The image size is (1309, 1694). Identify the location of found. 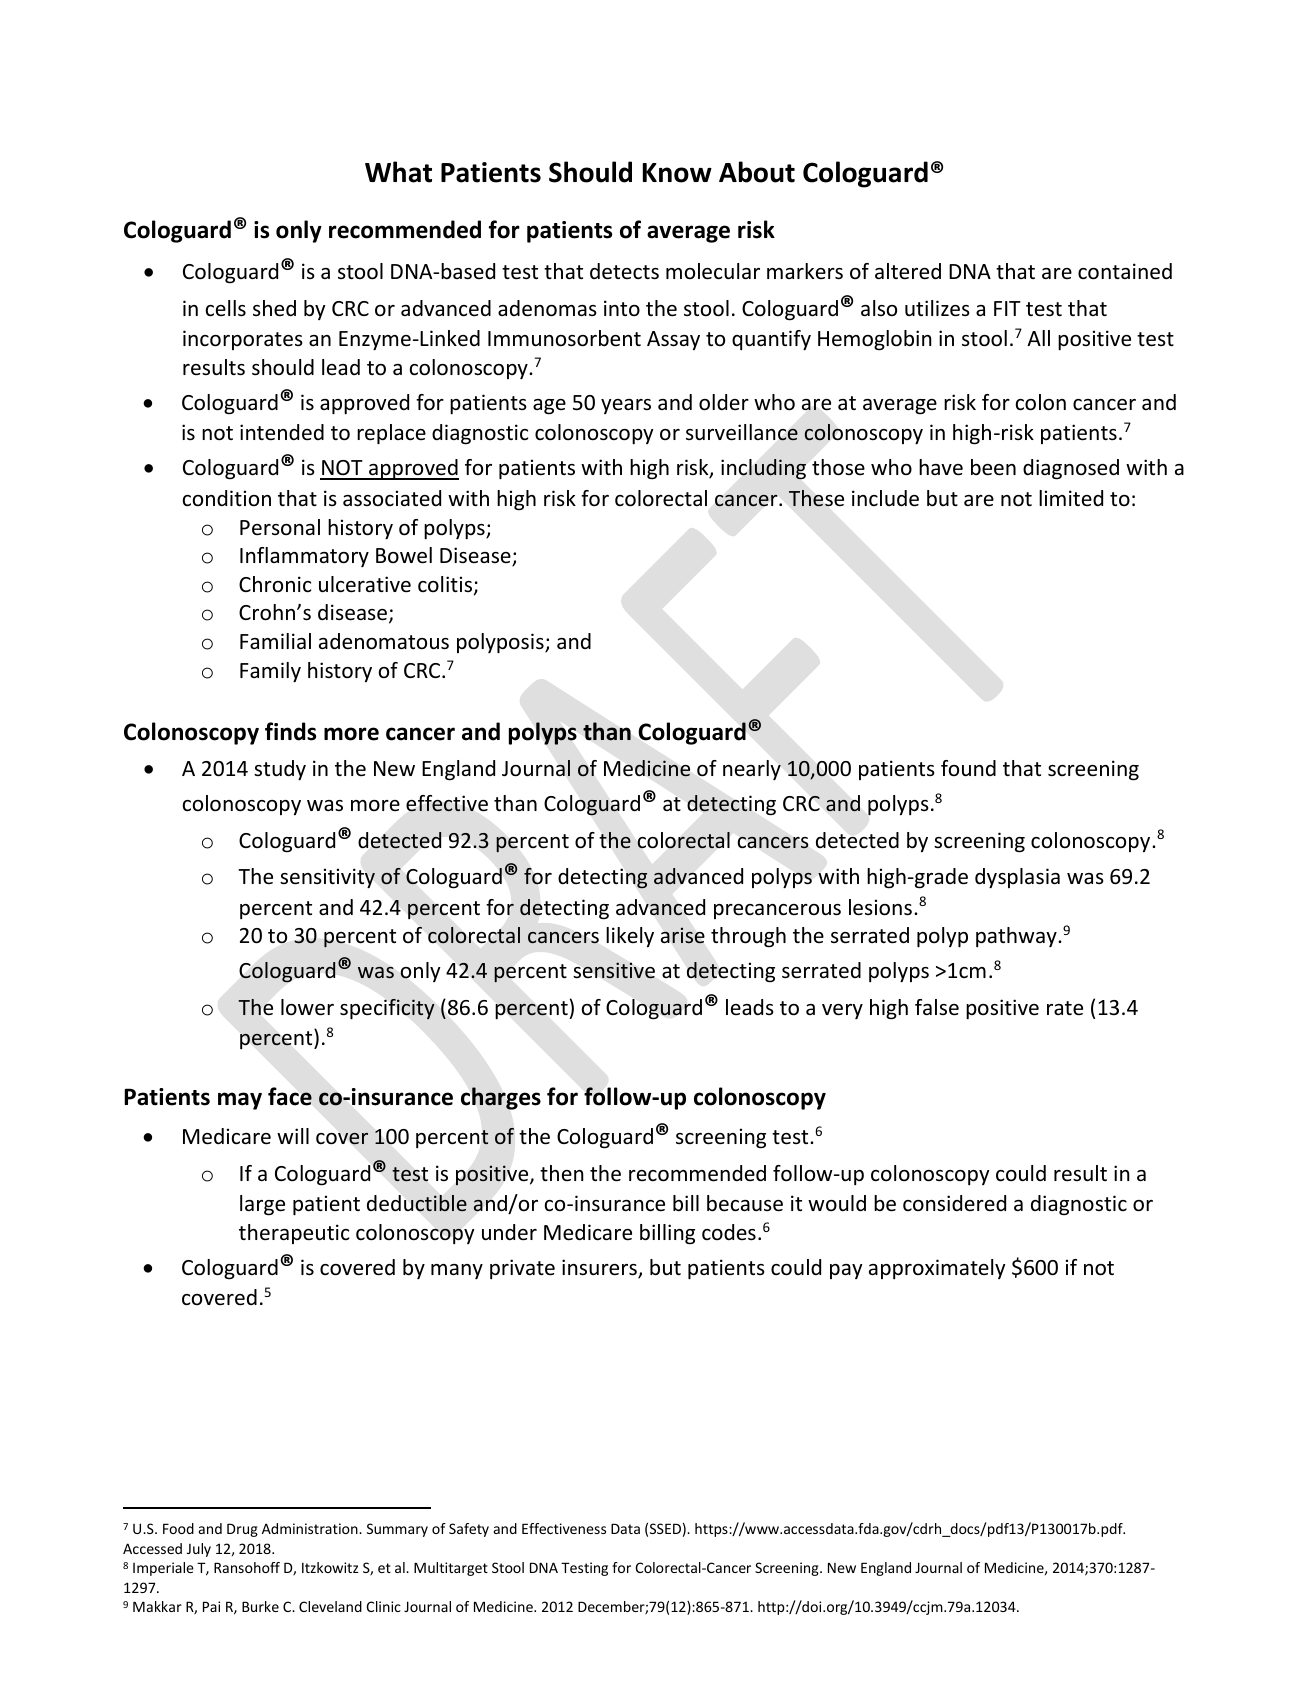
(968, 768).
